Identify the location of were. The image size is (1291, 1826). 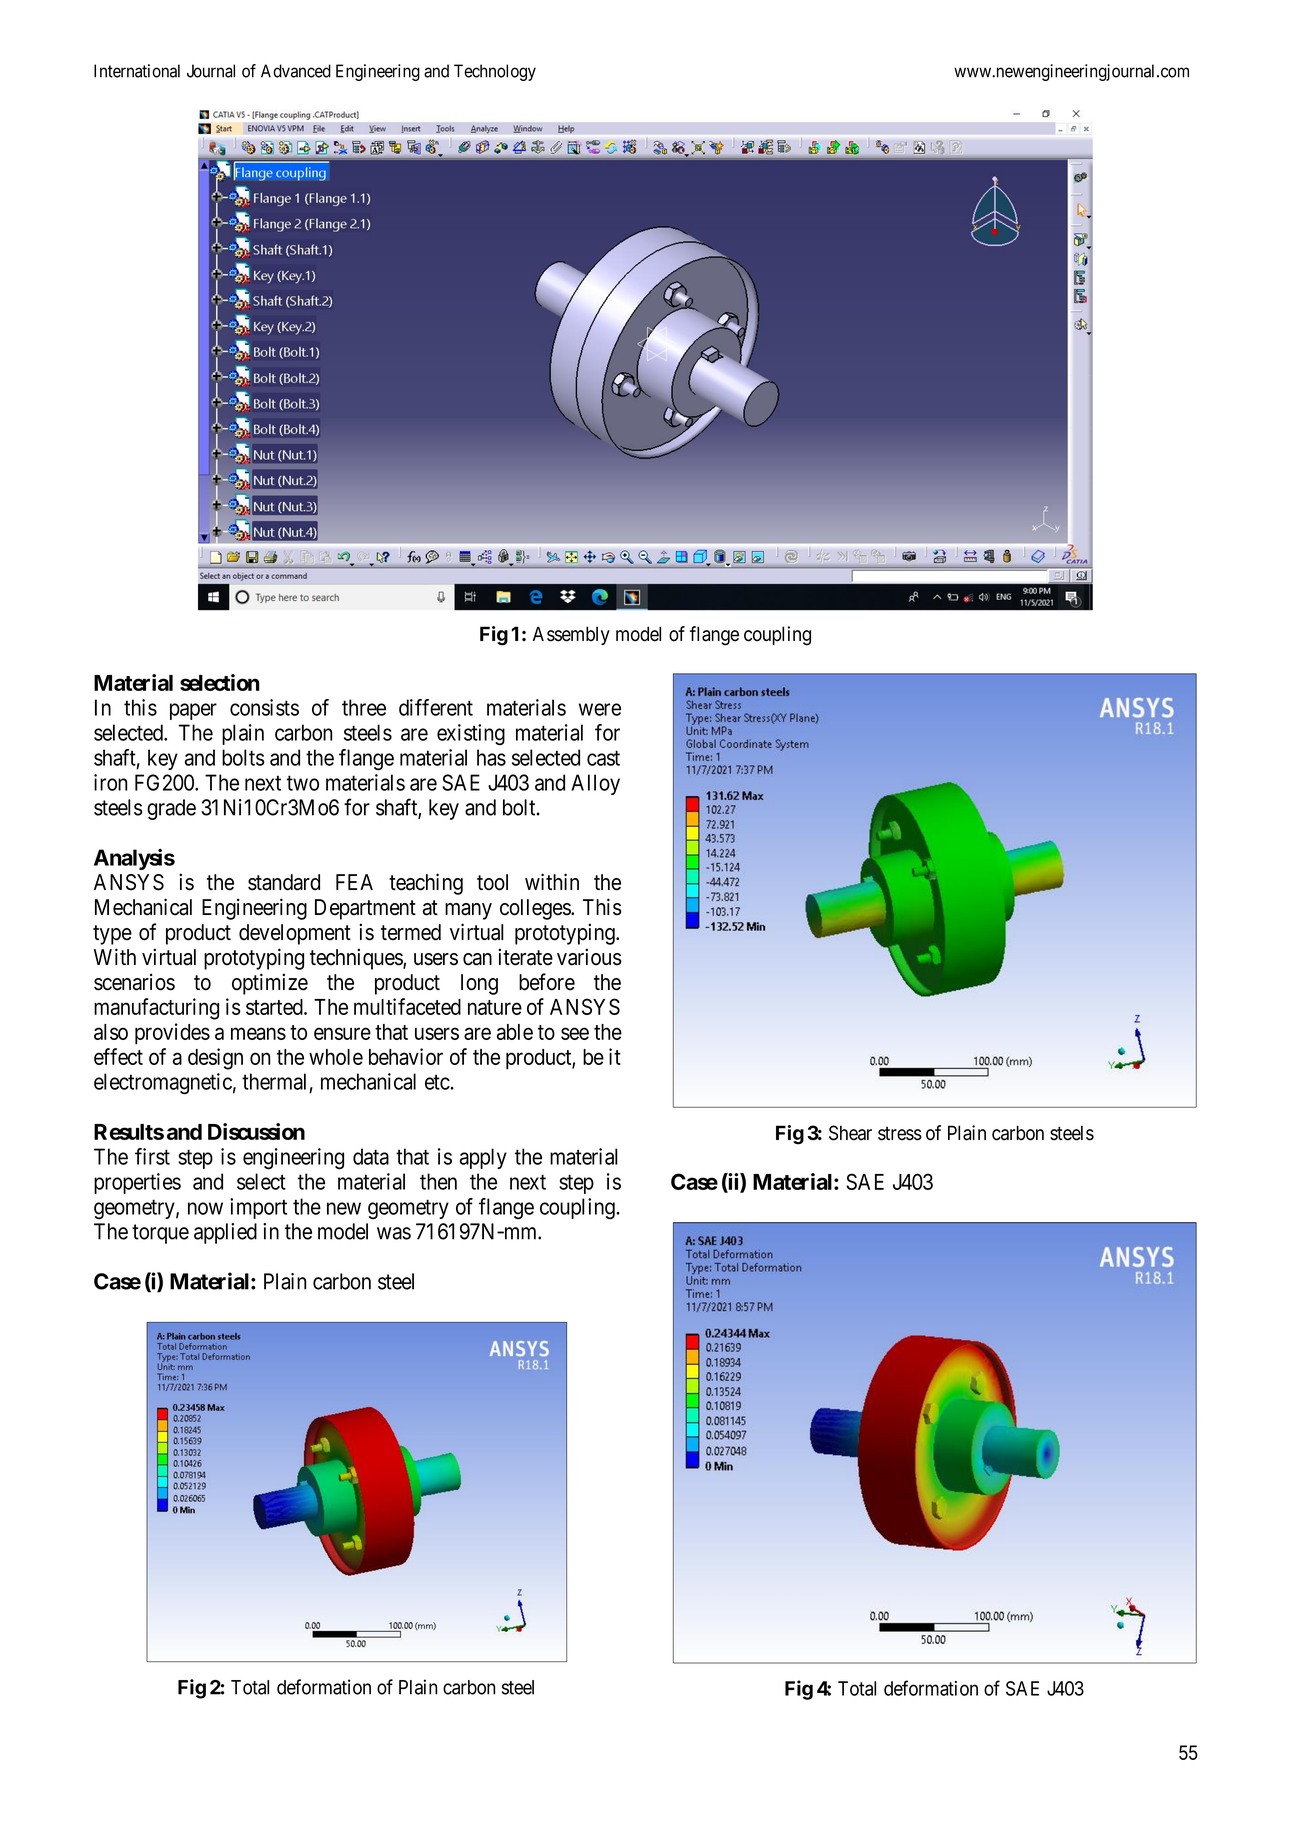
(600, 709).
